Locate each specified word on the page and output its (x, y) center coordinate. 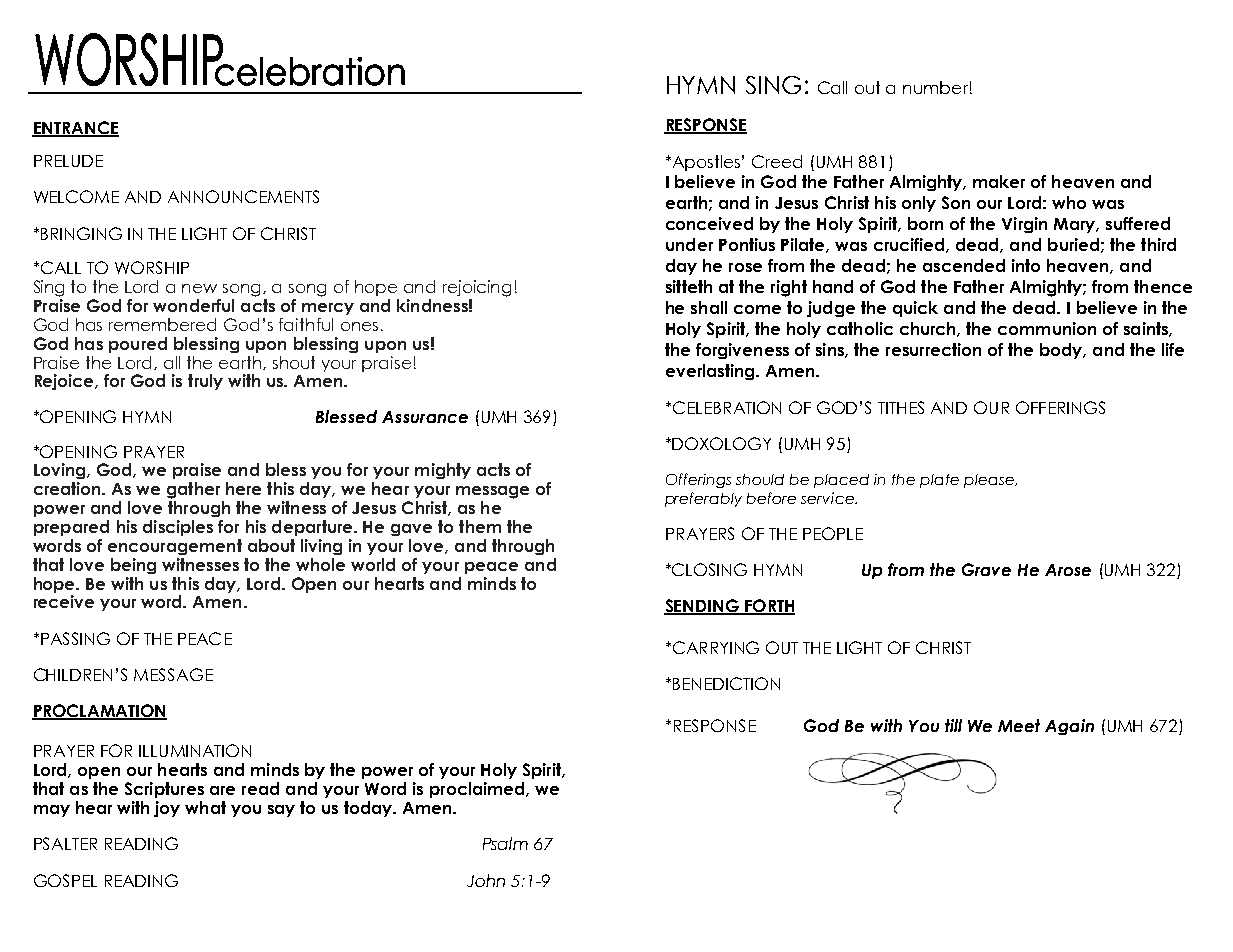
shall (709, 307)
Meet (1019, 725)
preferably (703, 499)
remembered (162, 324)
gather (193, 490)
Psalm (505, 843)
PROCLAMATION (99, 712)
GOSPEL (65, 880)
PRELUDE (68, 161)
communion (1047, 328)
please (990, 481)
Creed (777, 161)
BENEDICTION (726, 683)
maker (999, 181)
